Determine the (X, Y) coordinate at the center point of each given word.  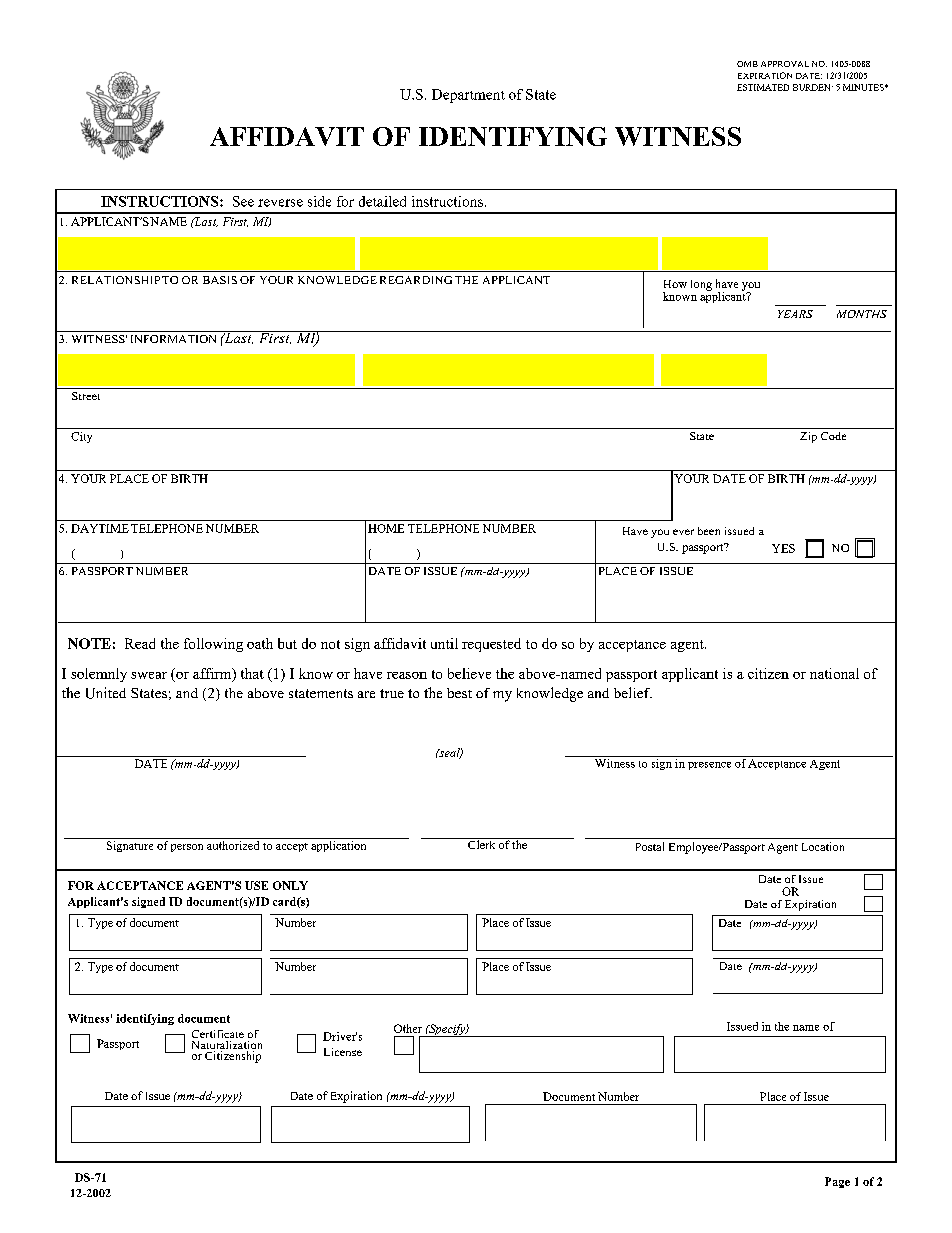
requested (491, 645)
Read (140, 643)
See (243, 201)
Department (468, 96)
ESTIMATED (763, 87)
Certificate (218, 1034)
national (834, 673)
